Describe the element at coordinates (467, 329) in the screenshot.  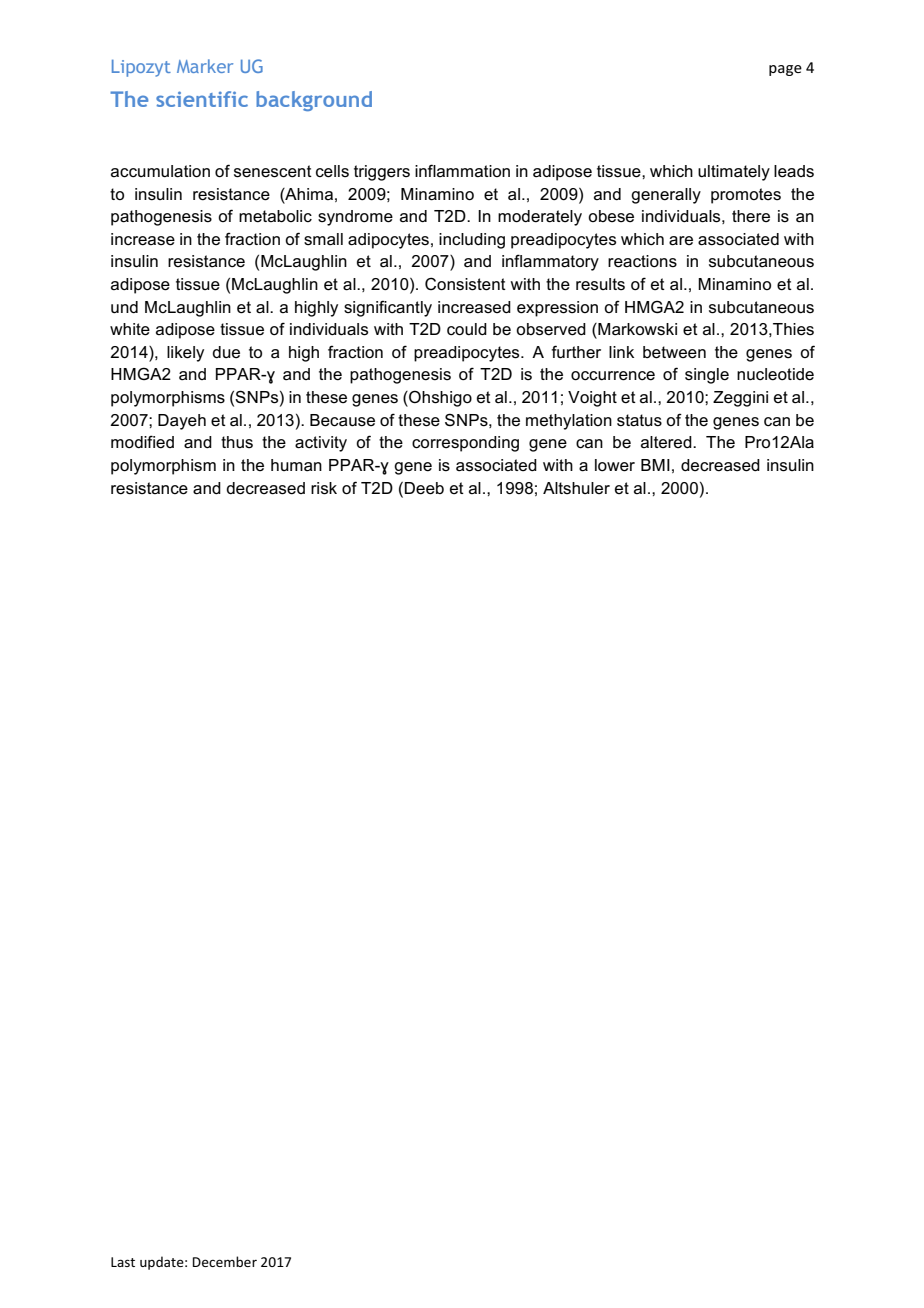
I see `could` at that location.
